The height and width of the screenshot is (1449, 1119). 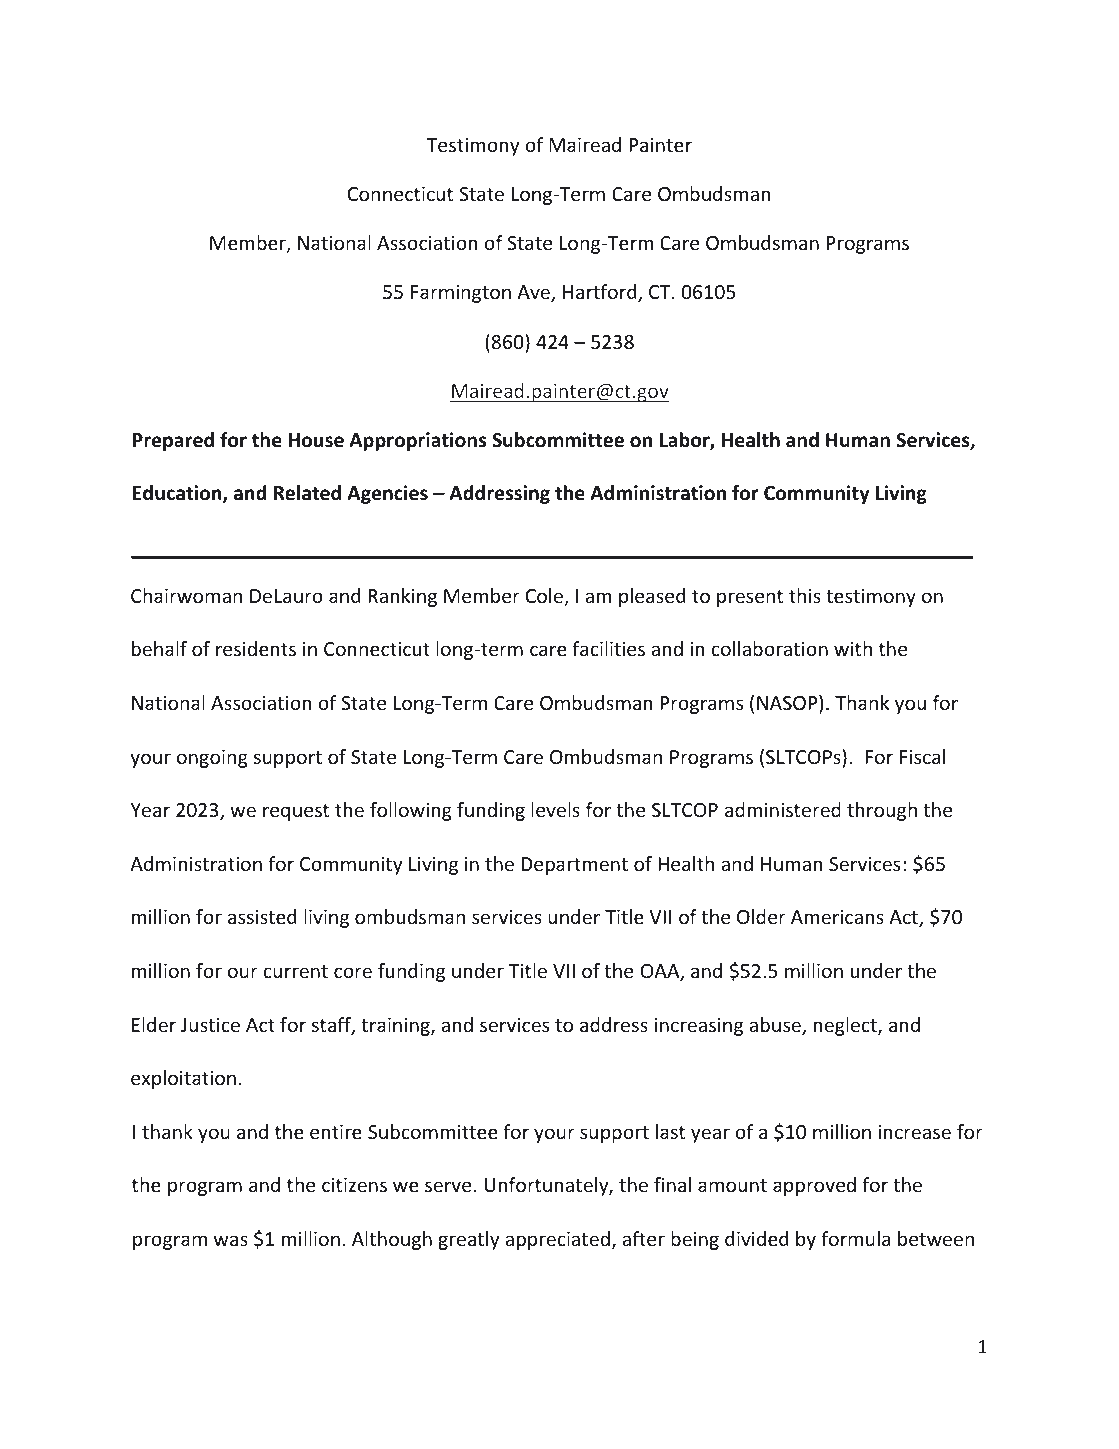 I want to click on appreciated, so click(x=557, y=1240).
